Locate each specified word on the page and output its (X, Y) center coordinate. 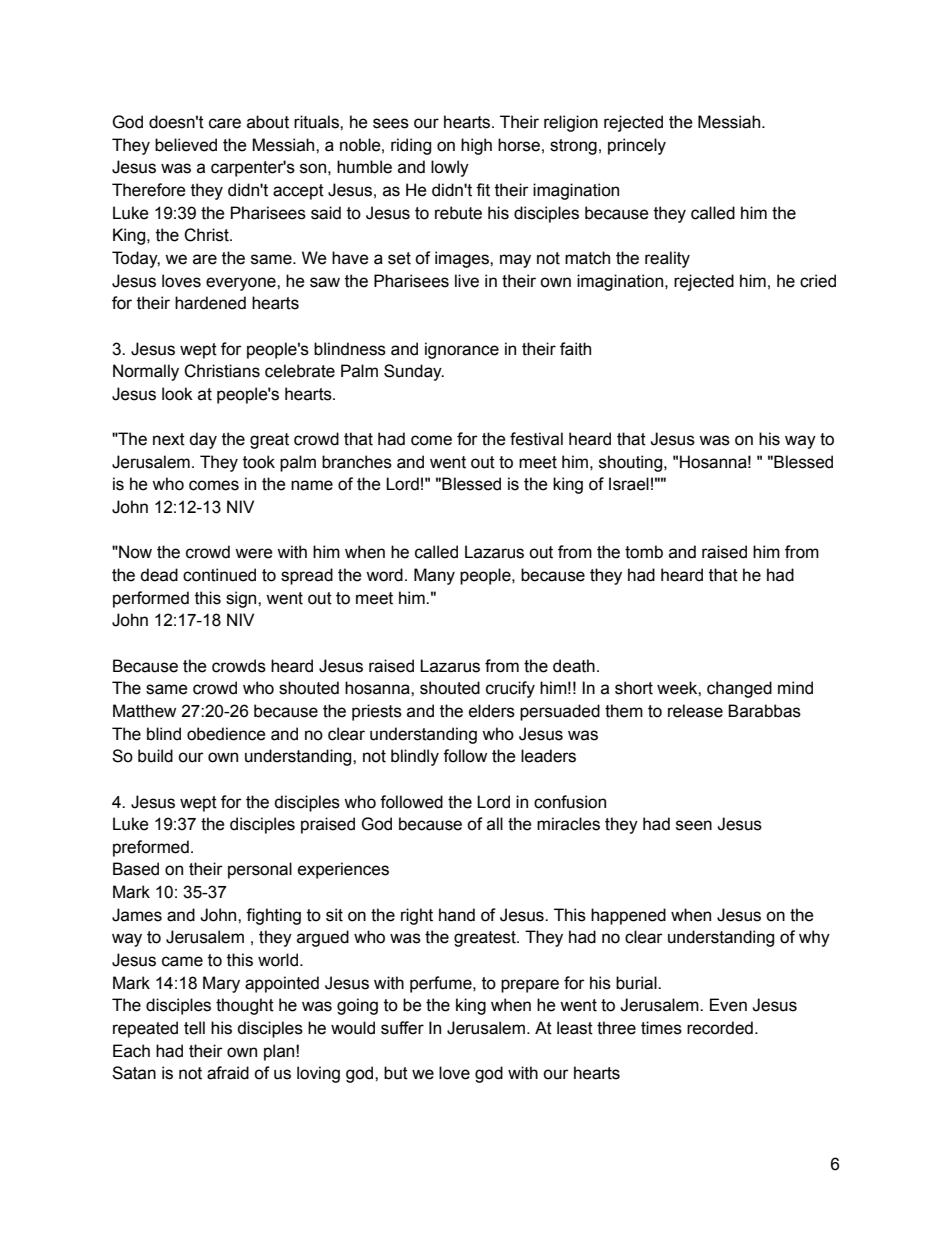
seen (694, 825)
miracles (568, 824)
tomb (644, 552)
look (177, 394)
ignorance (462, 350)
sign (242, 599)
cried (818, 281)
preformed (151, 848)
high (476, 146)
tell (194, 1028)
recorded (720, 1028)
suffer (402, 1028)
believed (186, 145)
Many (434, 576)
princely (637, 146)
